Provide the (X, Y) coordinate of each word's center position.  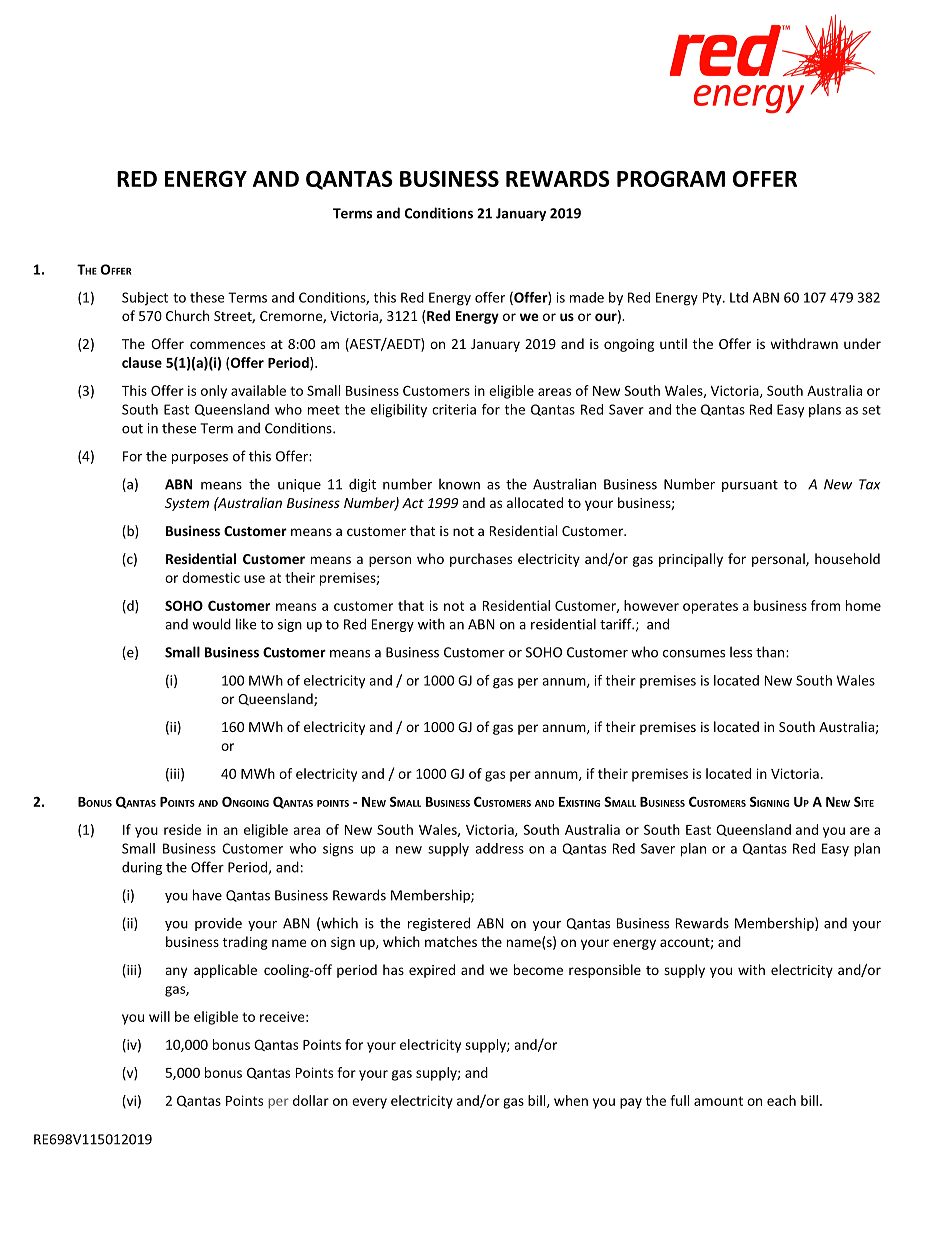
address (499, 848)
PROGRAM (671, 178)
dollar (311, 1100)
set (871, 410)
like (246, 624)
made (587, 297)
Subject (145, 299)
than (771, 652)
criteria (454, 409)
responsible (605, 971)
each (781, 1100)
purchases (481, 560)
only (214, 392)
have (207, 895)
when (571, 1100)
